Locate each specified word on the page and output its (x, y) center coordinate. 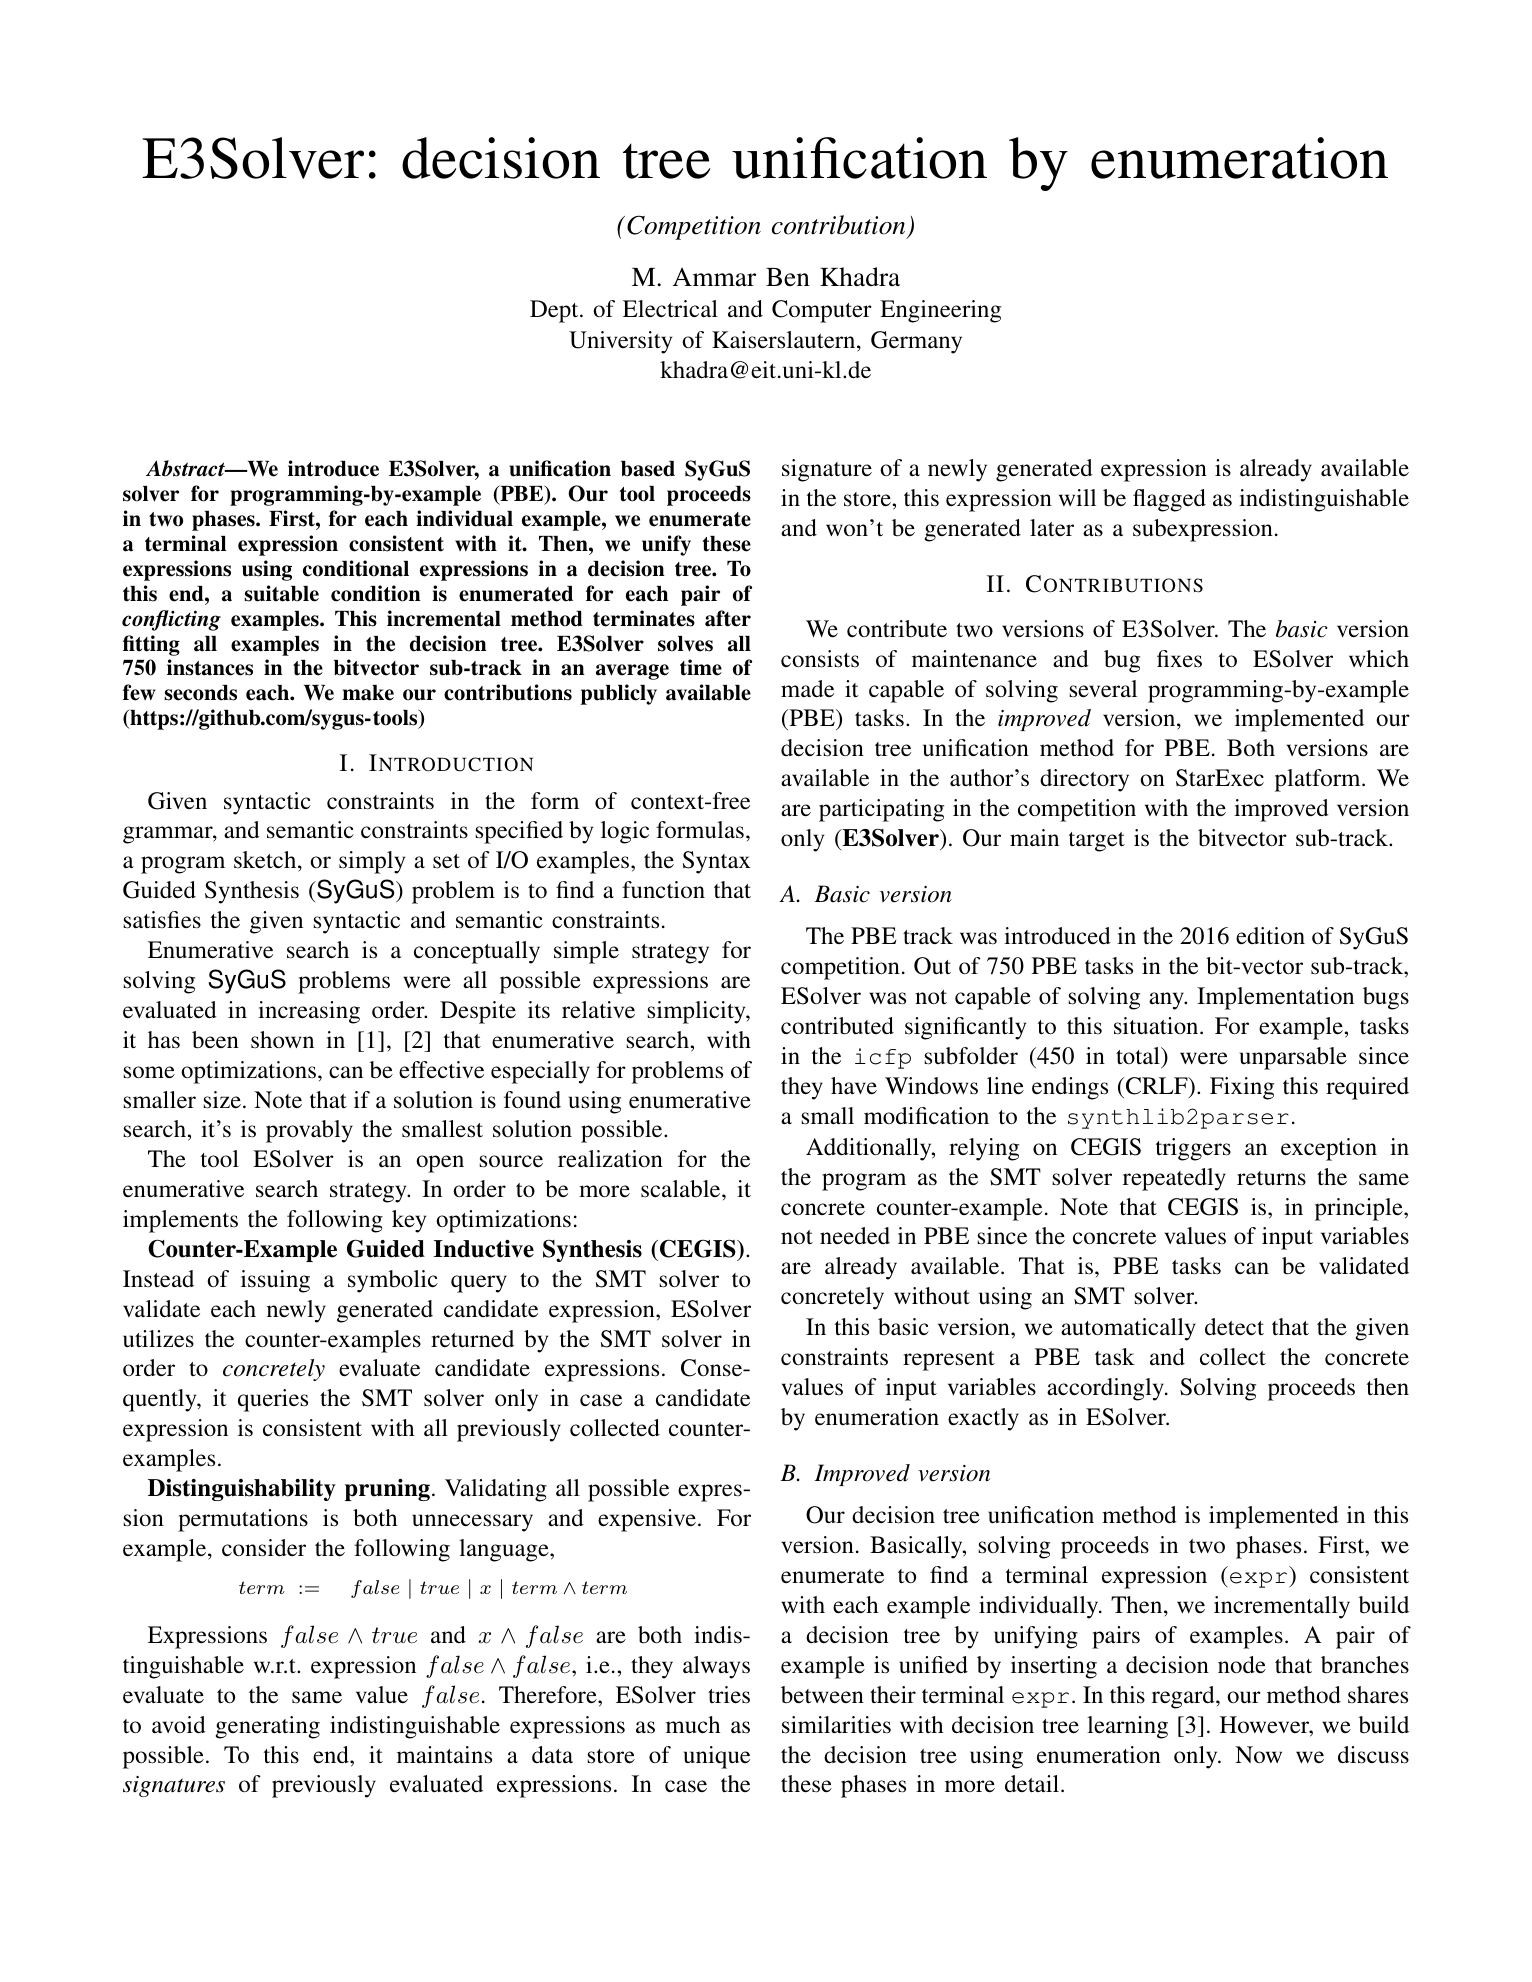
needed (855, 1236)
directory (1084, 780)
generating (268, 1727)
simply (372, 862)
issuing (275, 1281)
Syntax (717, 862)
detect (1234, 1327)
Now (1258, 1755)
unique (717, 1757)
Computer (822, 311)
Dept (555, 311)
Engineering (940, 311)
